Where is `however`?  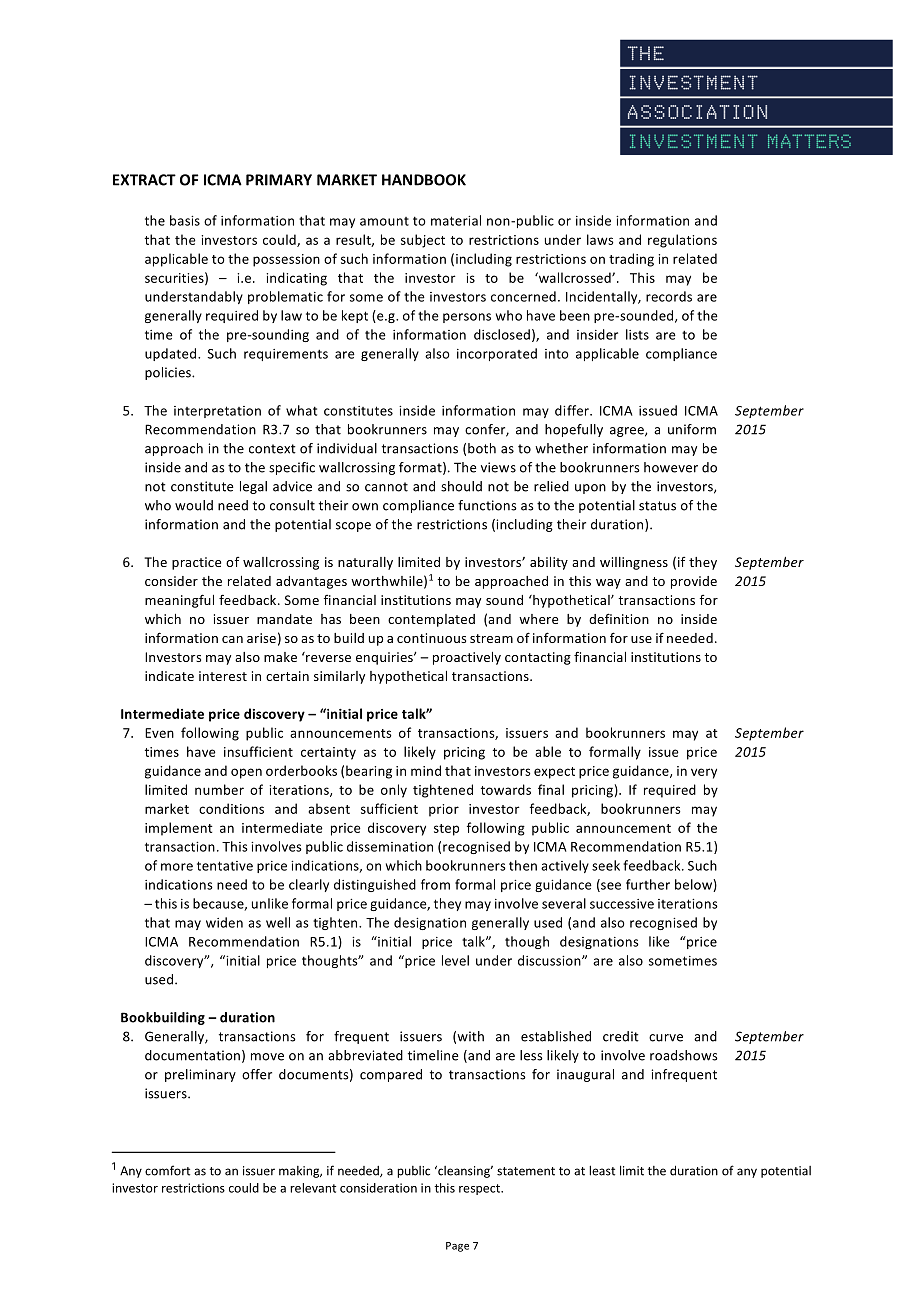 however is located at coordinates (671, 467).
